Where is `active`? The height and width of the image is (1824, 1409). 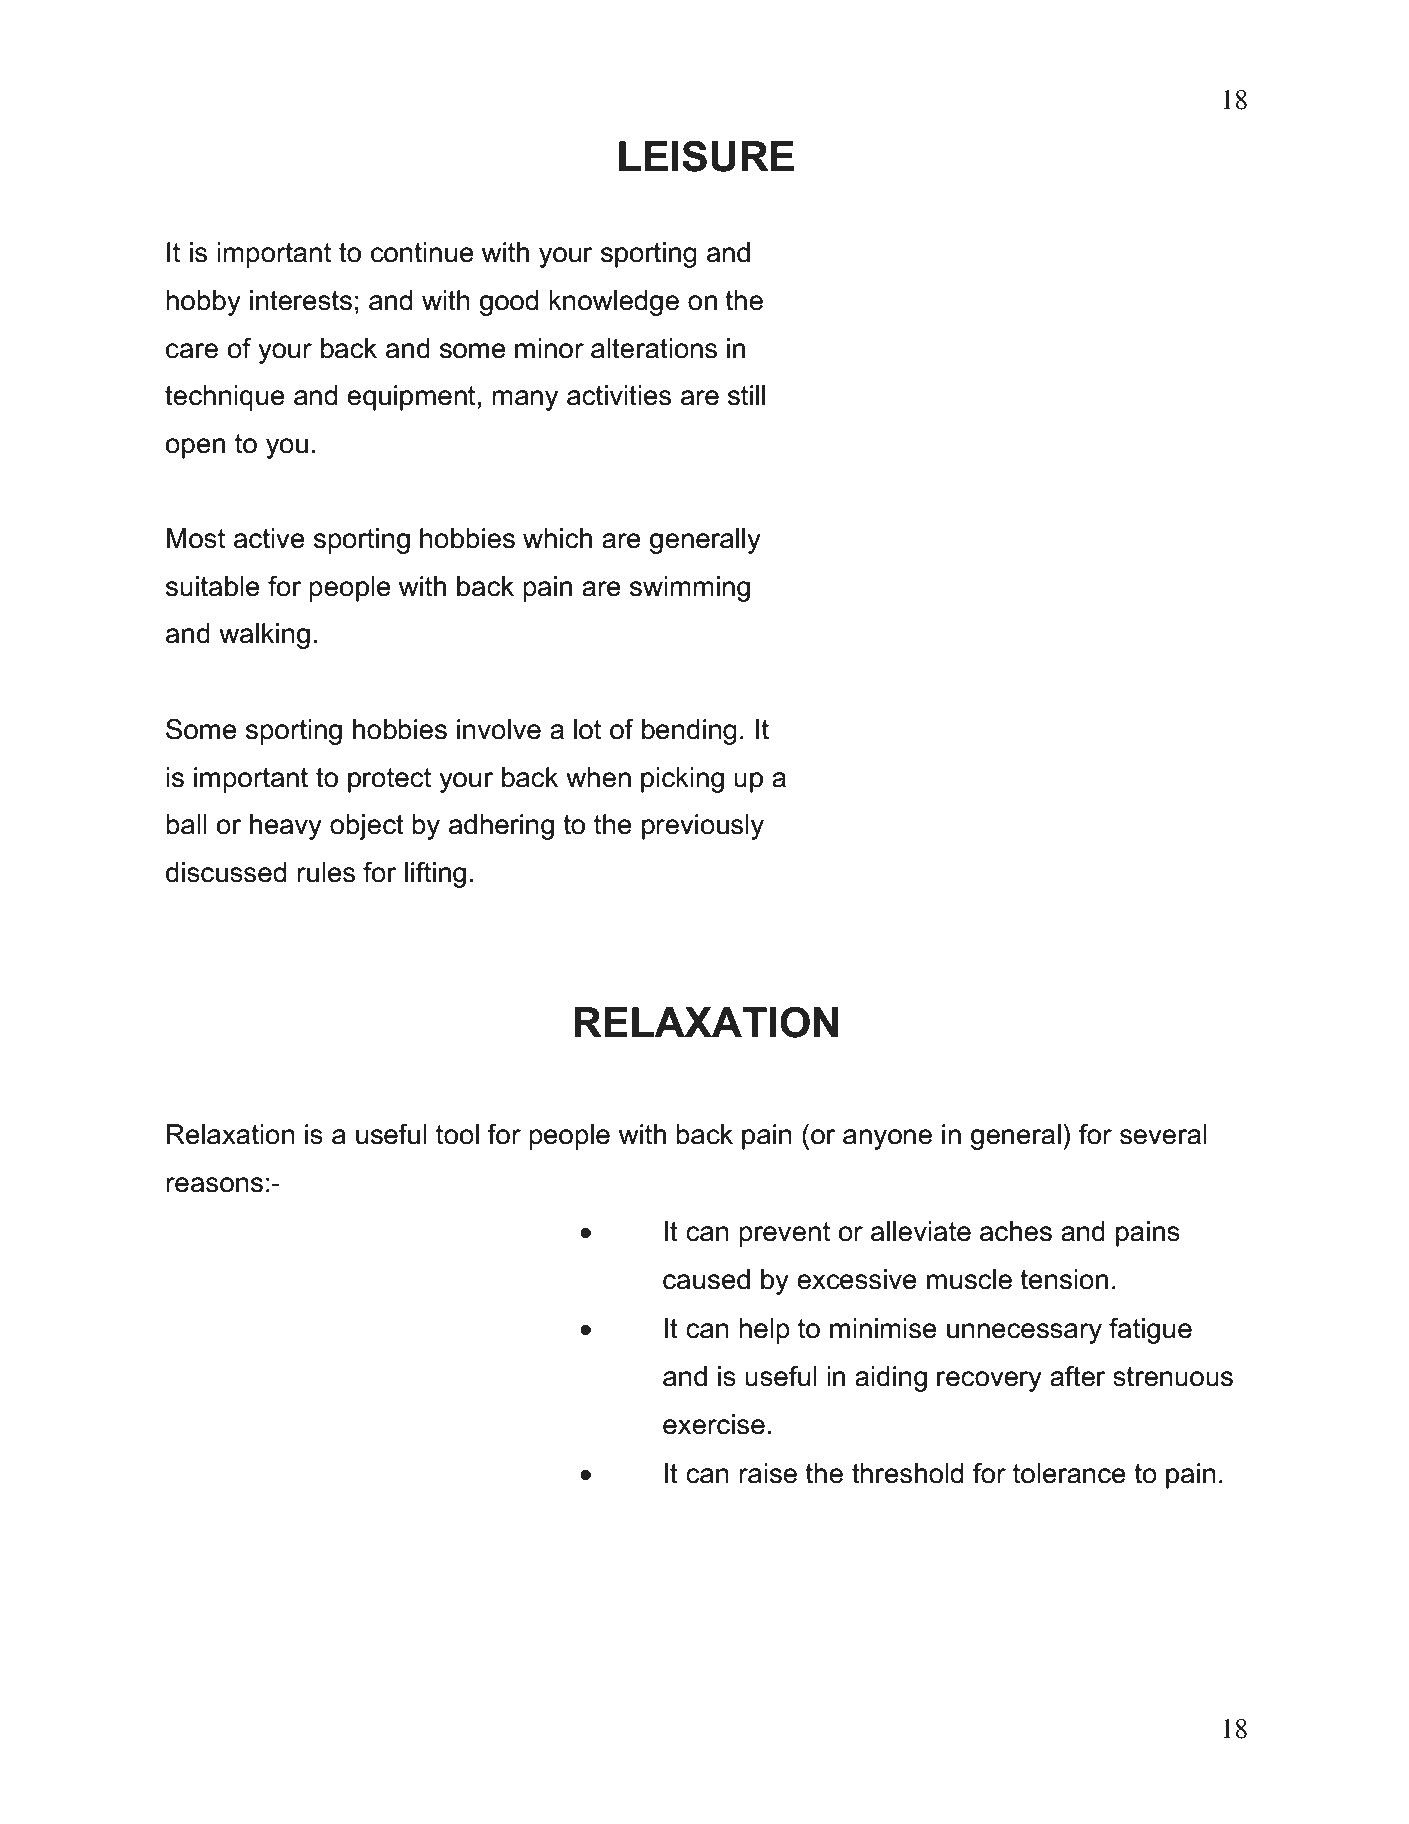 active is located at coordinates (269, 538).
